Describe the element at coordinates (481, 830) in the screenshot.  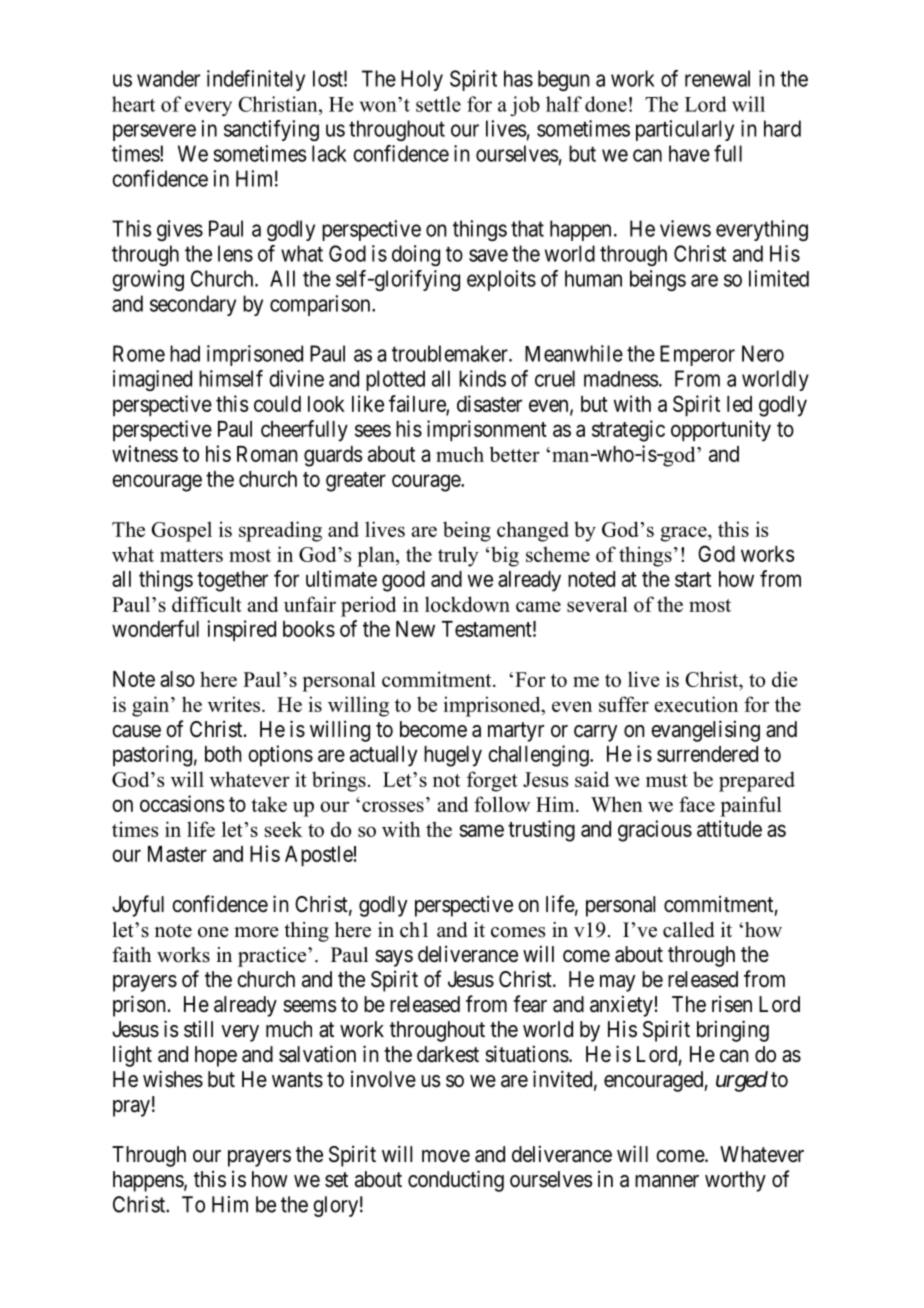
I see `same` at that location.
